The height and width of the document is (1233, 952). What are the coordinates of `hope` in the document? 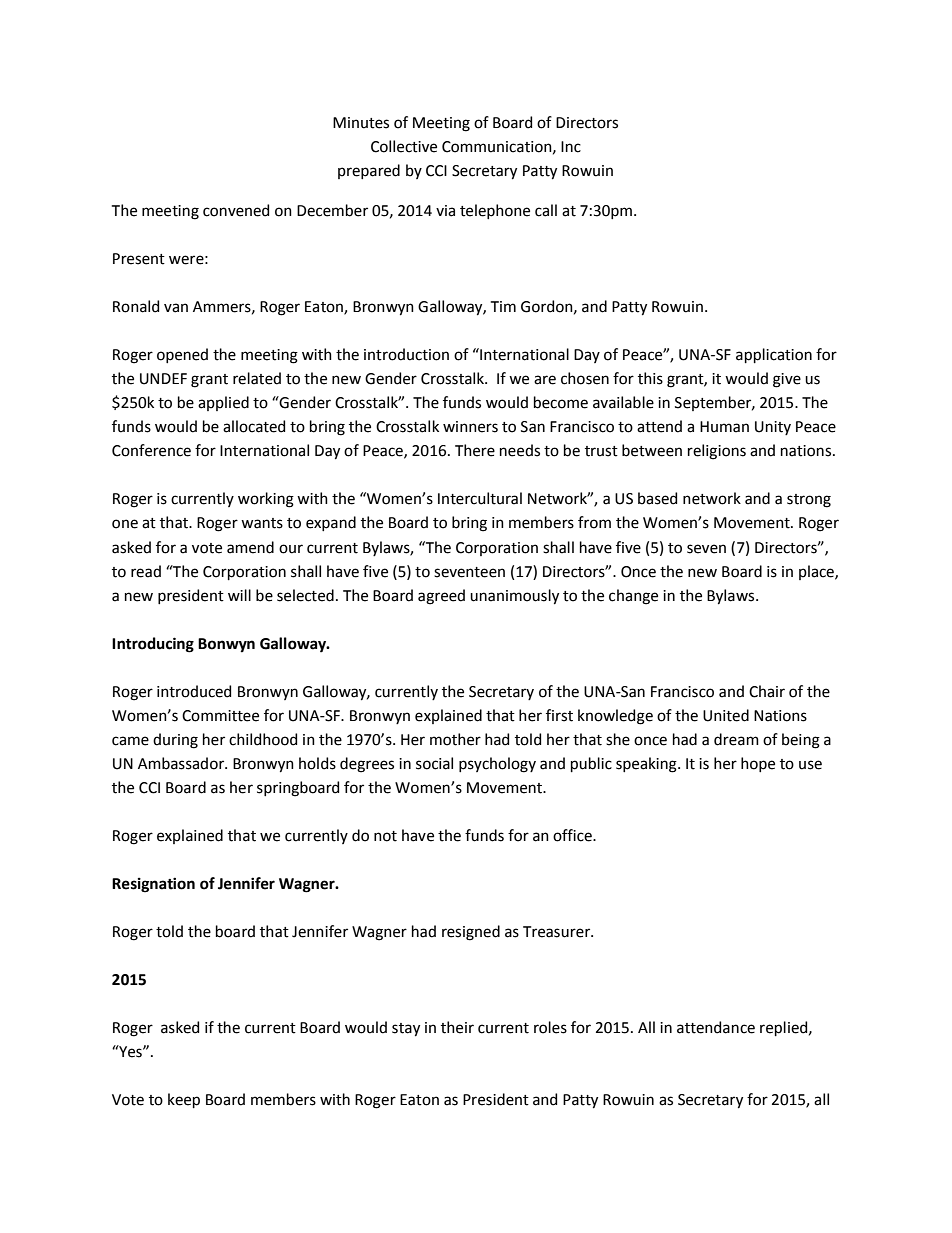 It's located at (758, 764).
